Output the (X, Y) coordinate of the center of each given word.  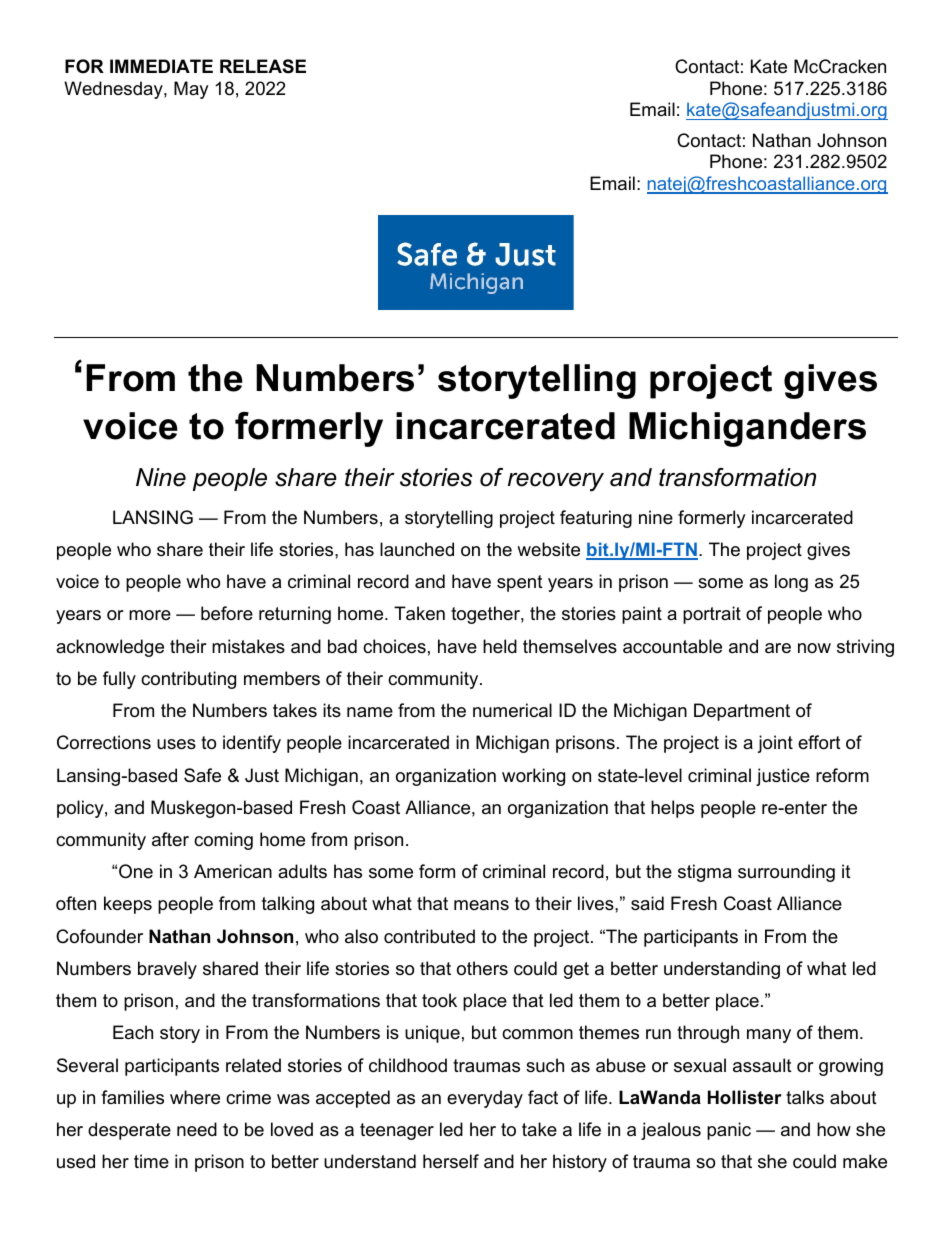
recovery (556, 482)
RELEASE (263, 66)
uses (176, 744)
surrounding (786, 873)
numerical (512, 710)
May (191, 90)
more (150, 615)
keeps (128, 905)
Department (742, 712)
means (481, 905)
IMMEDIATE (161, 66)
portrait (712, 615)
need (197, 1129)
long (791, 583)
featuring (596, 519)
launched (417, 549)
